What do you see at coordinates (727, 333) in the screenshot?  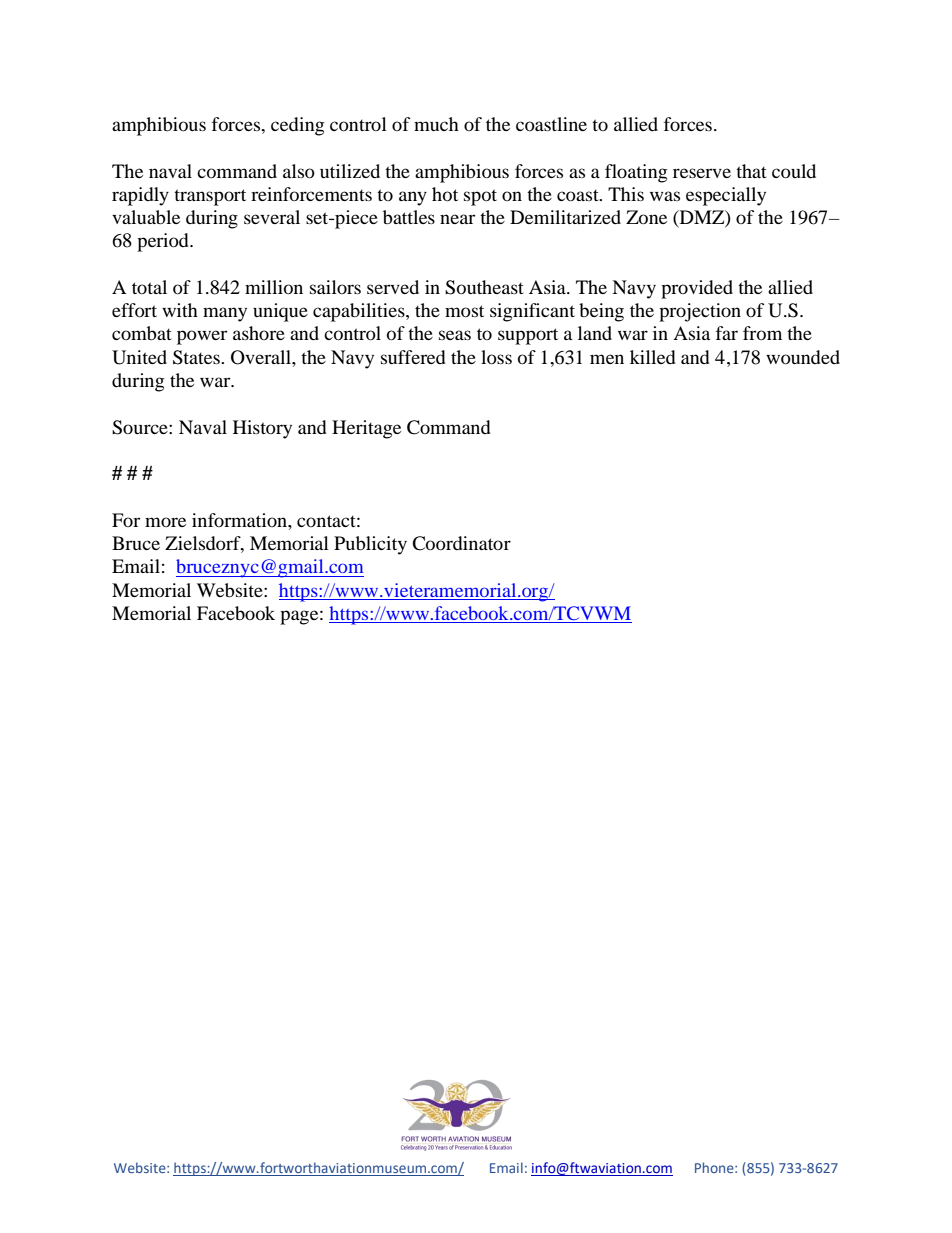 I see `far` at bounding box center [727, 333].
